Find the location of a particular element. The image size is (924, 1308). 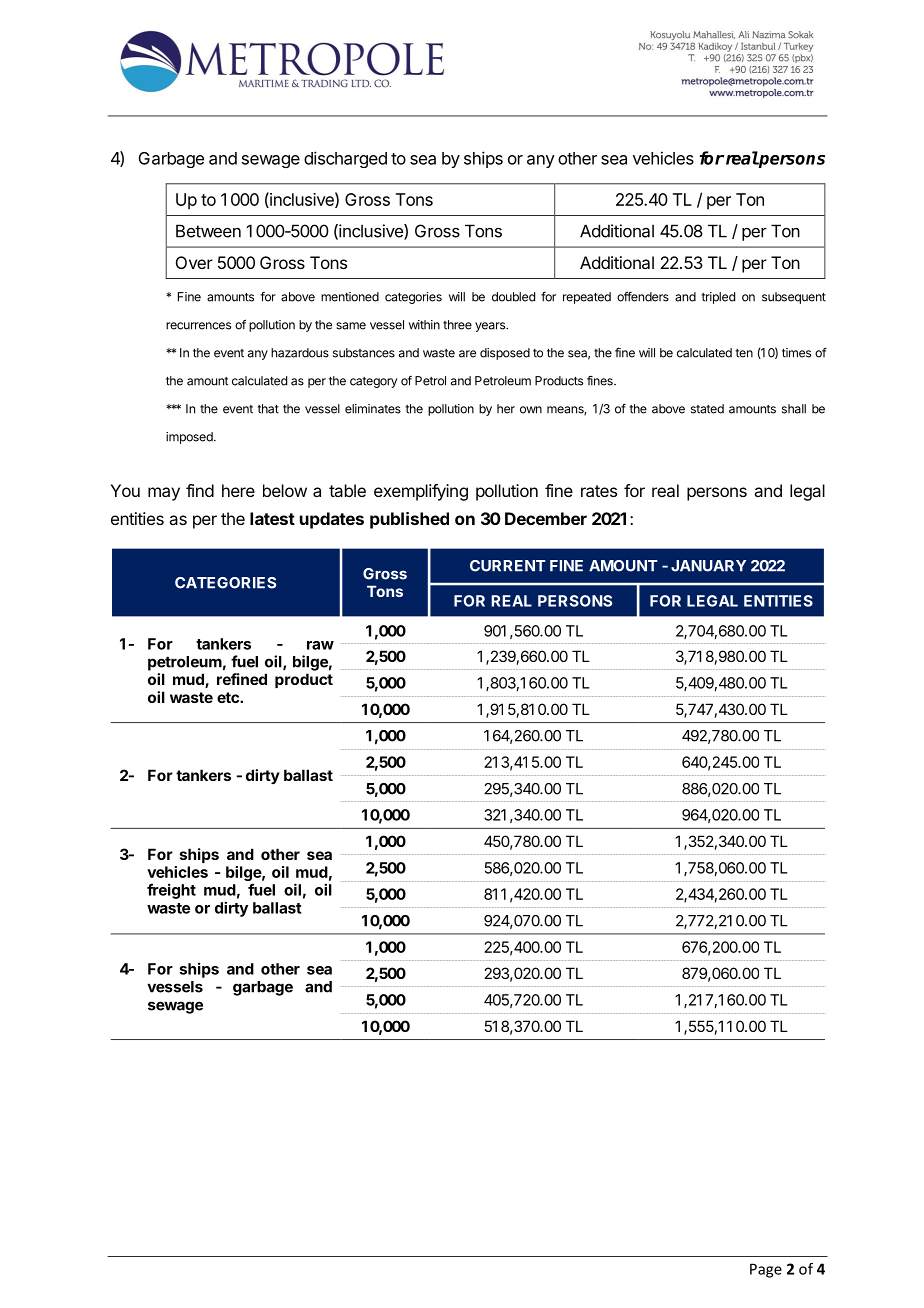

Between is located at coordinates (208, 231).
